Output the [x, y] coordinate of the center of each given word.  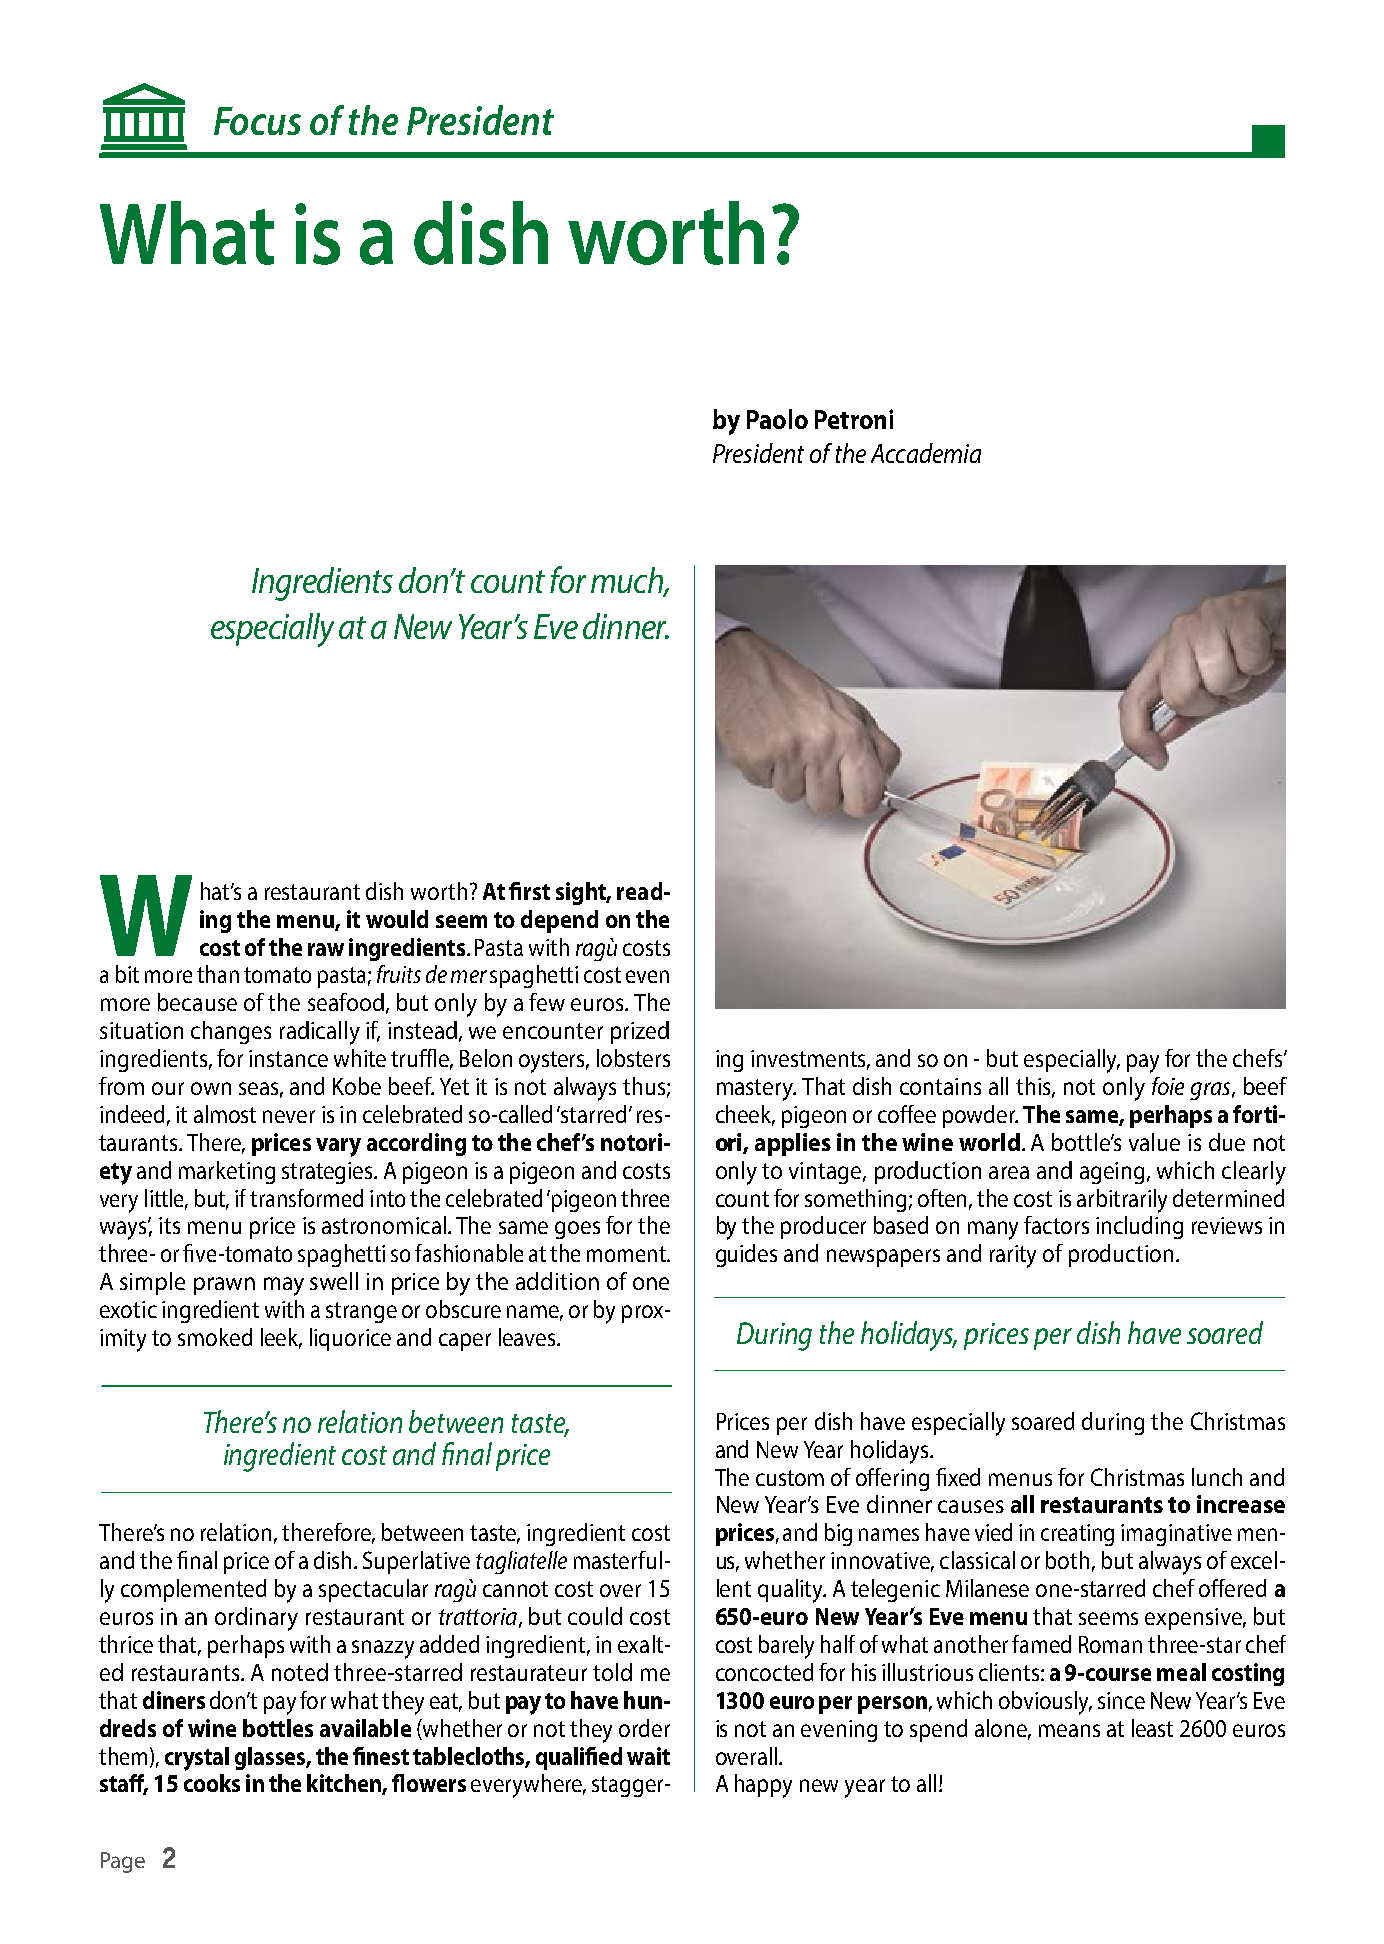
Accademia [926, 453]
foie [1168, 1086]
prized [640, 1032]
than [218, 974]
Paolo [777, 419]
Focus [257, 121]
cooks [212, 1783]
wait [648, 1756]
